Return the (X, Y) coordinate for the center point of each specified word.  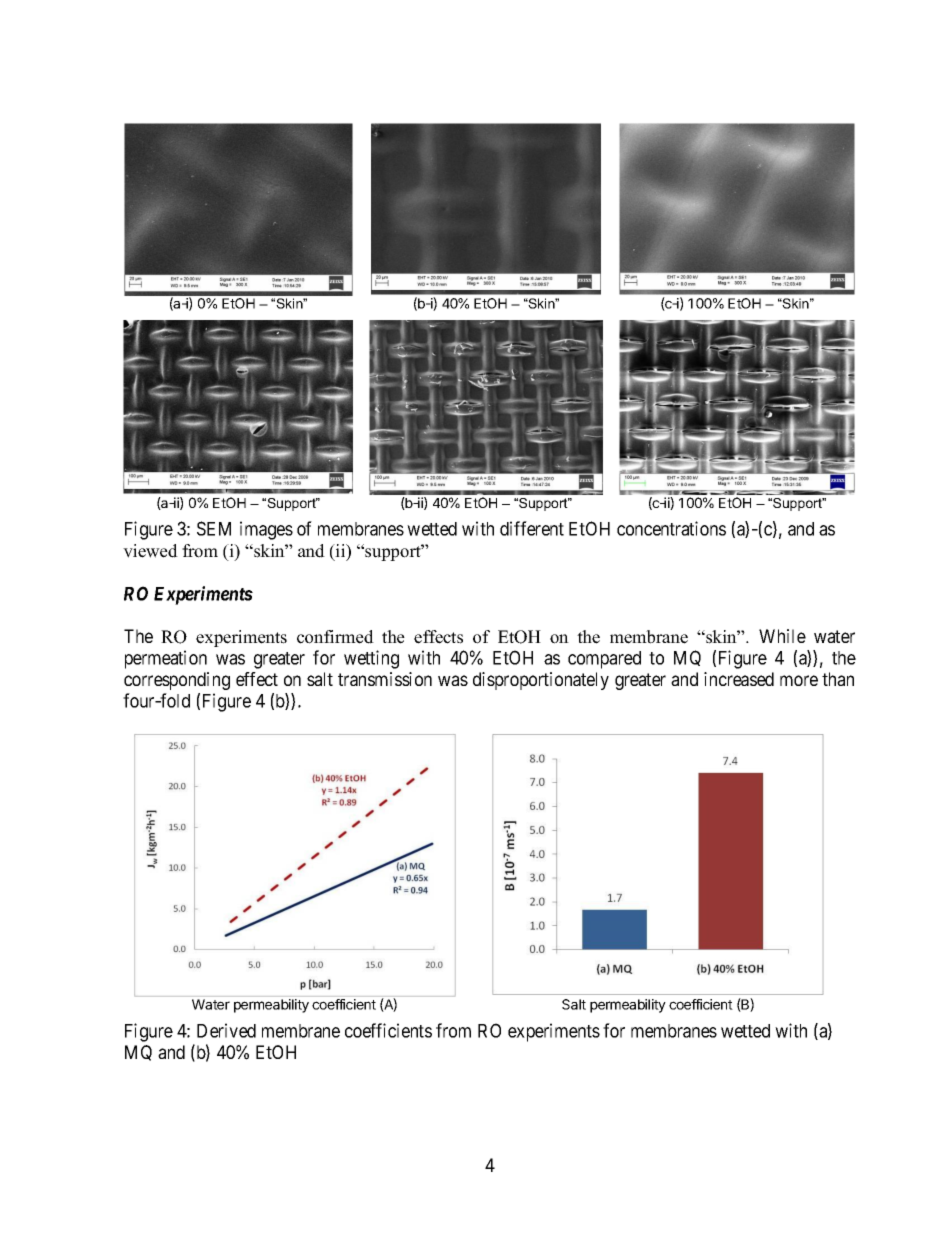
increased (739, 679)
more (799, 680)
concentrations (671, 528)
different (532, 528)
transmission (385, 679)
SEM (214, 528)
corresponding (177, 681)
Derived (226, 1030)
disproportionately (541, 681)
